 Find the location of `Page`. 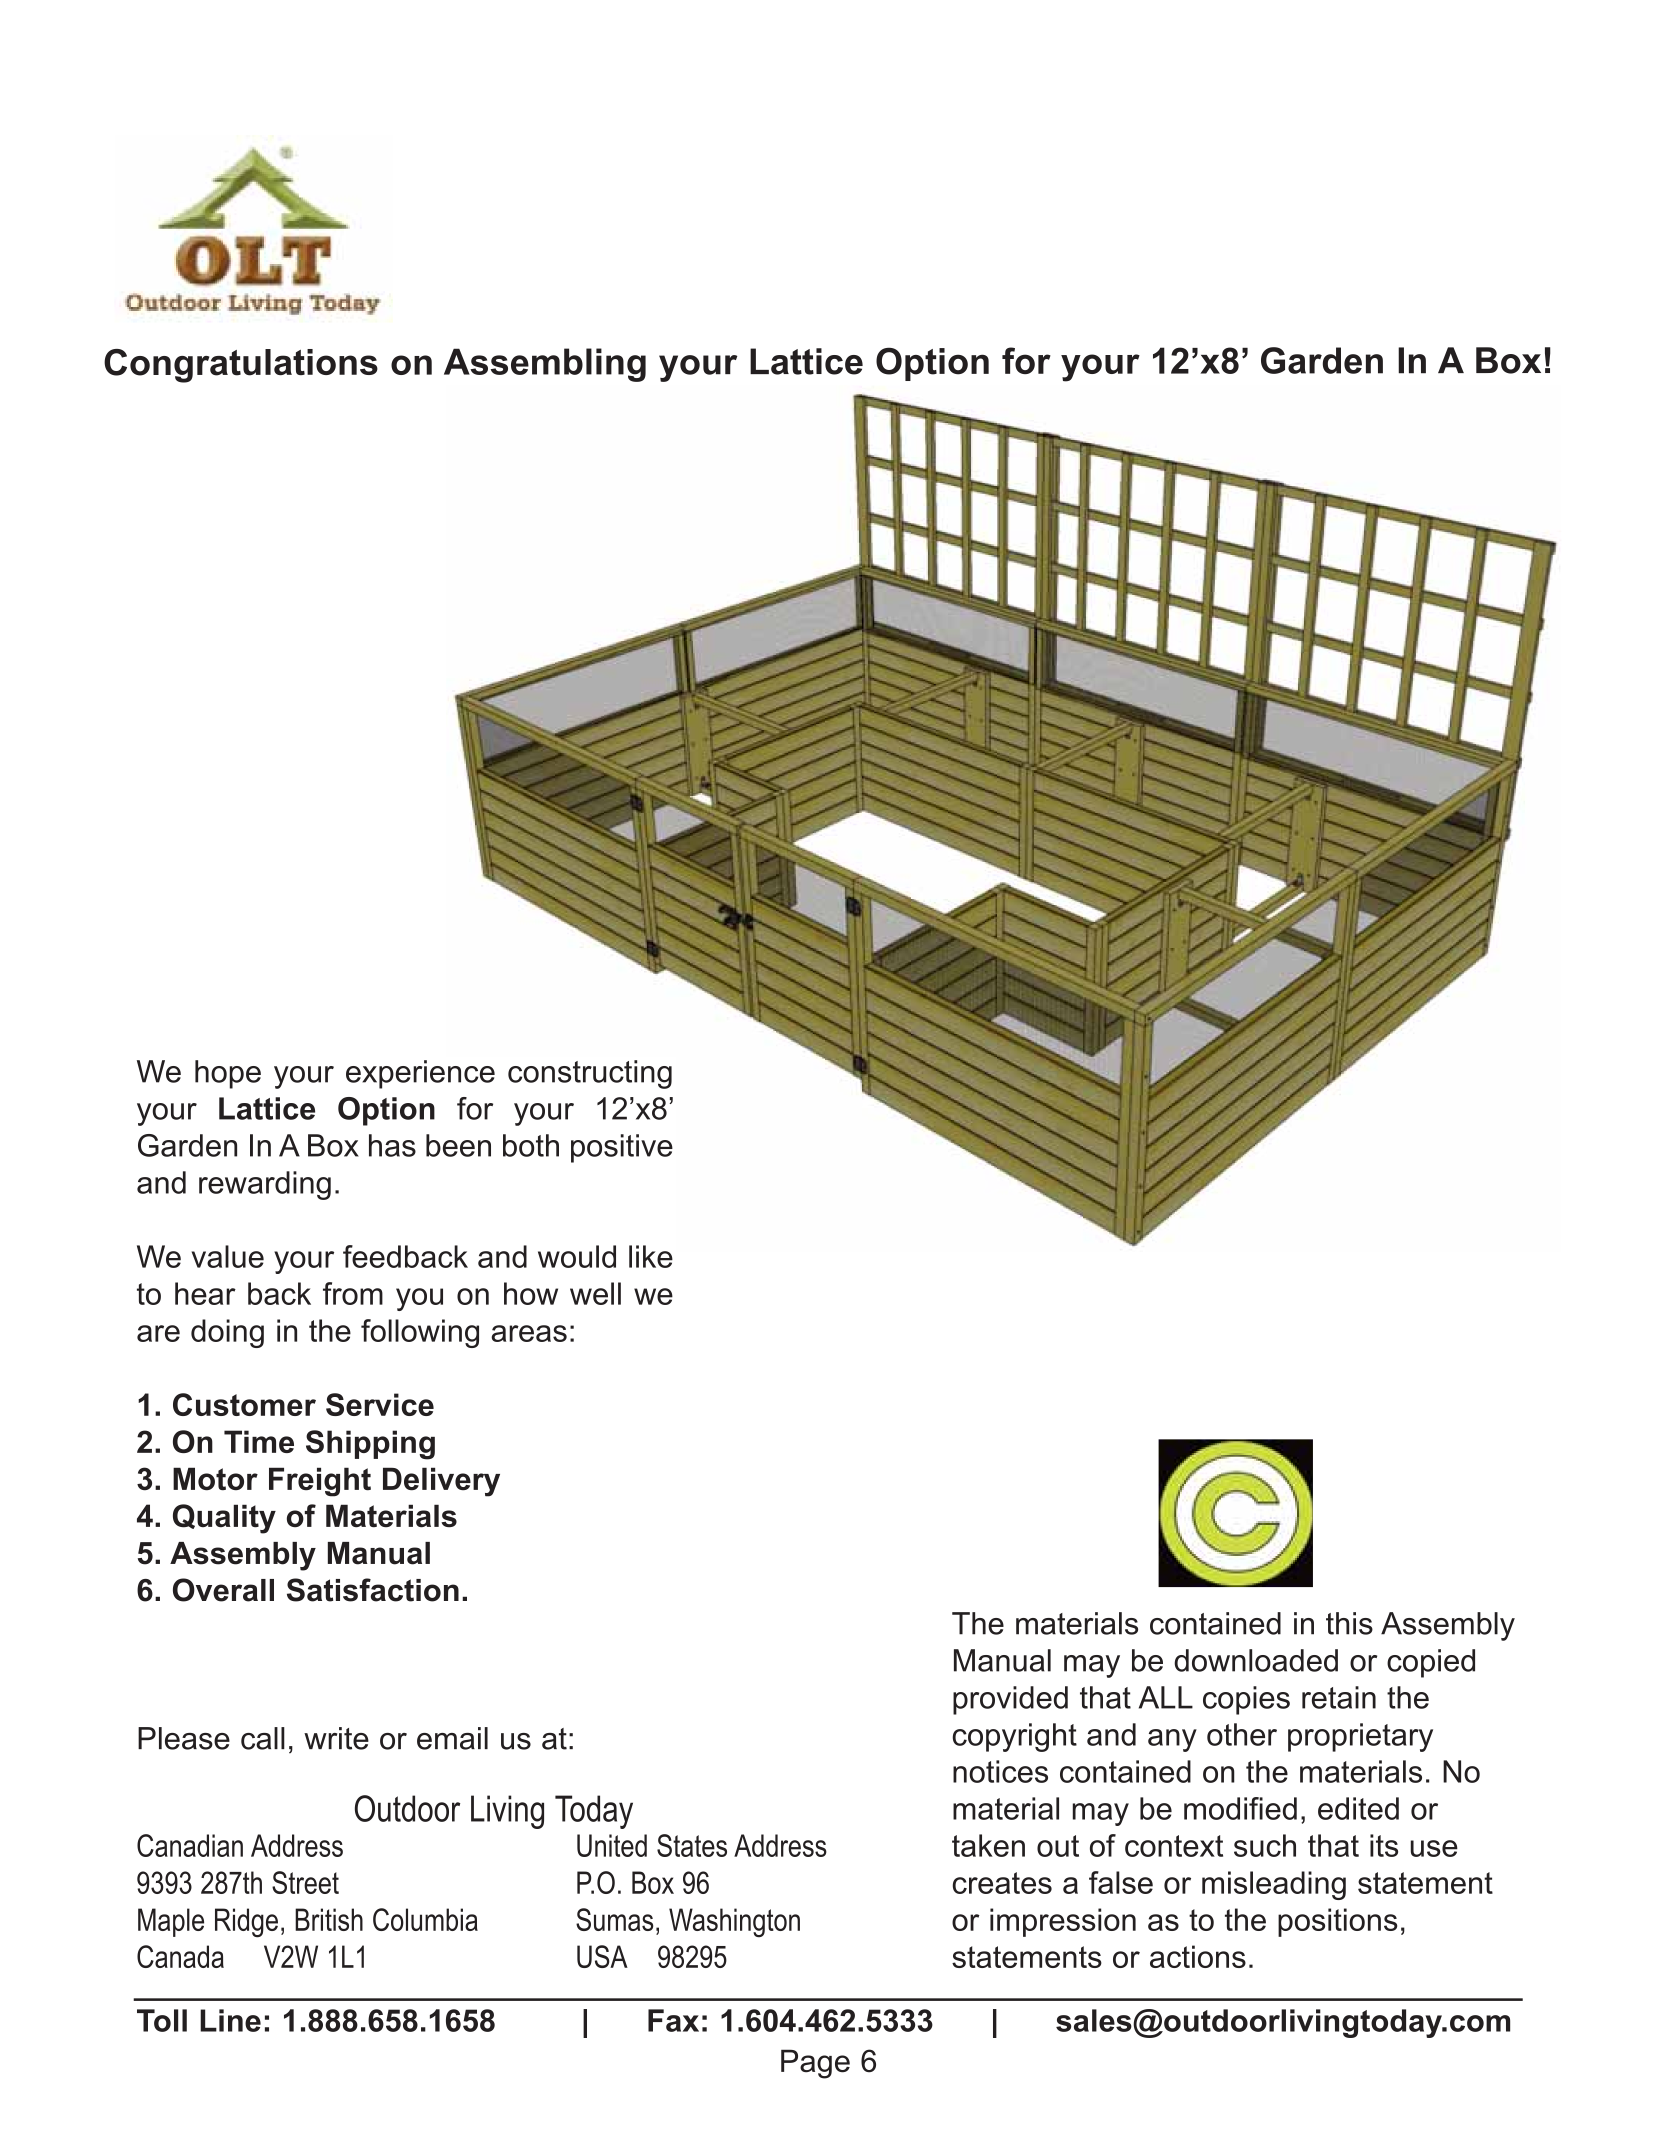

Page is located at coordinates (815, 2064).
